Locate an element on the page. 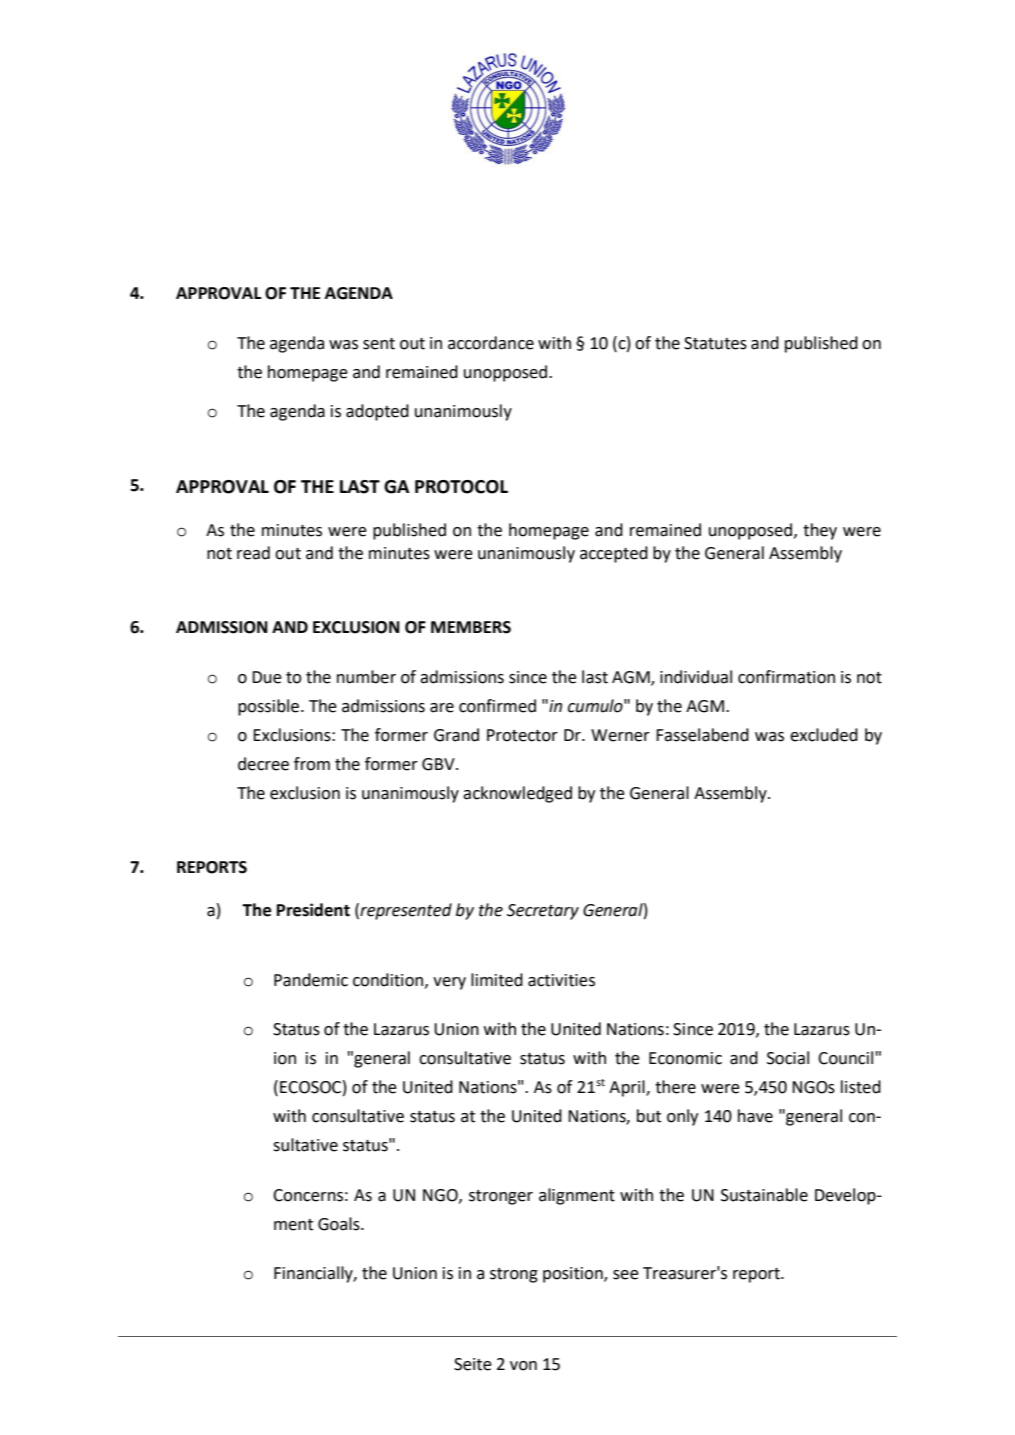 The width and height of the page is (1015, 1435). Social is located at coordinates (788, 1058).
